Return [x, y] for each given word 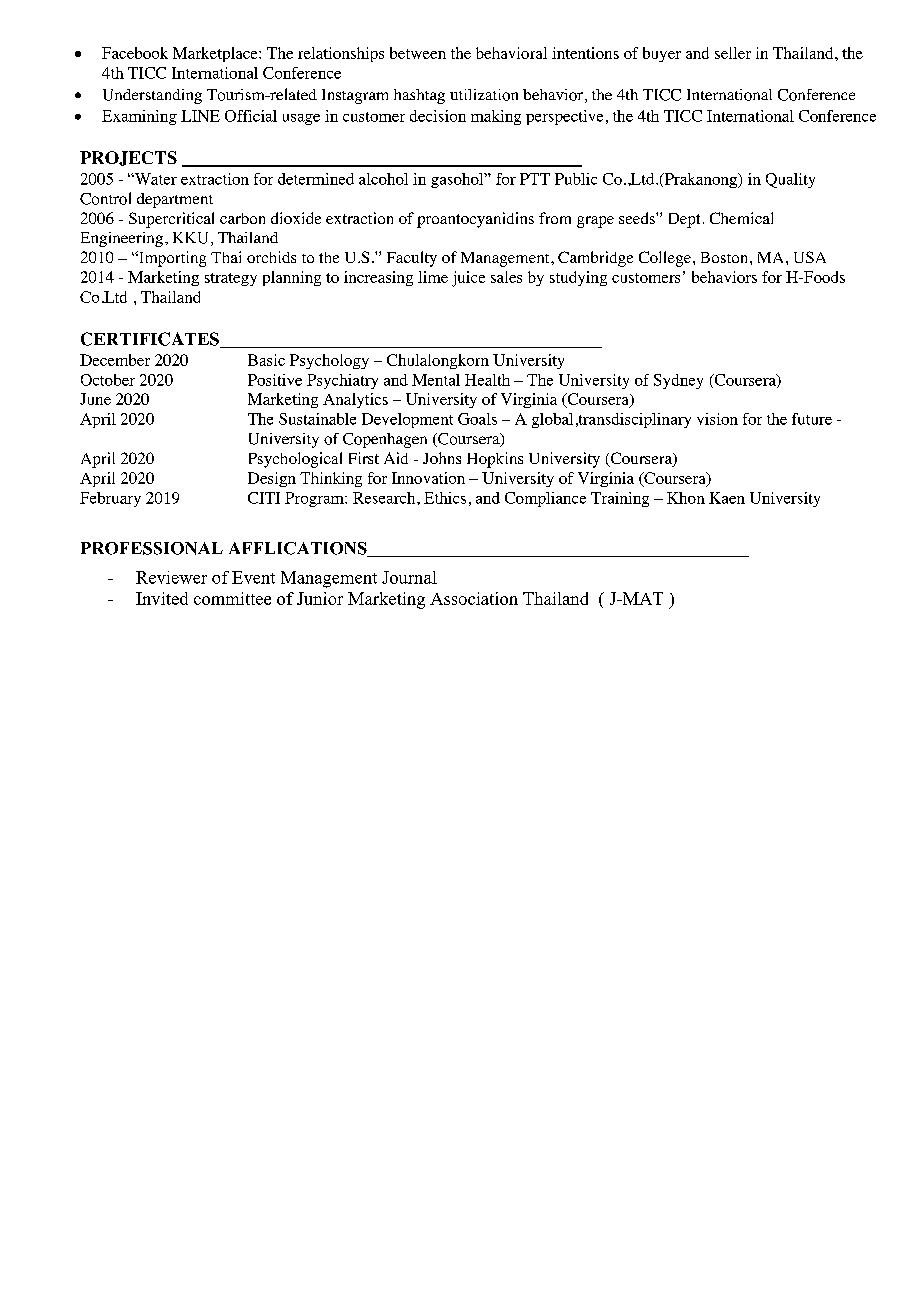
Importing [171, 259]
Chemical [741, 218]
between [418, 53]
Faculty [412, 259]
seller [733, 53]
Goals [477, 419]
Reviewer [171, 577]
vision [717, 419]
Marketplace [216, 54]
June [95, 399]
